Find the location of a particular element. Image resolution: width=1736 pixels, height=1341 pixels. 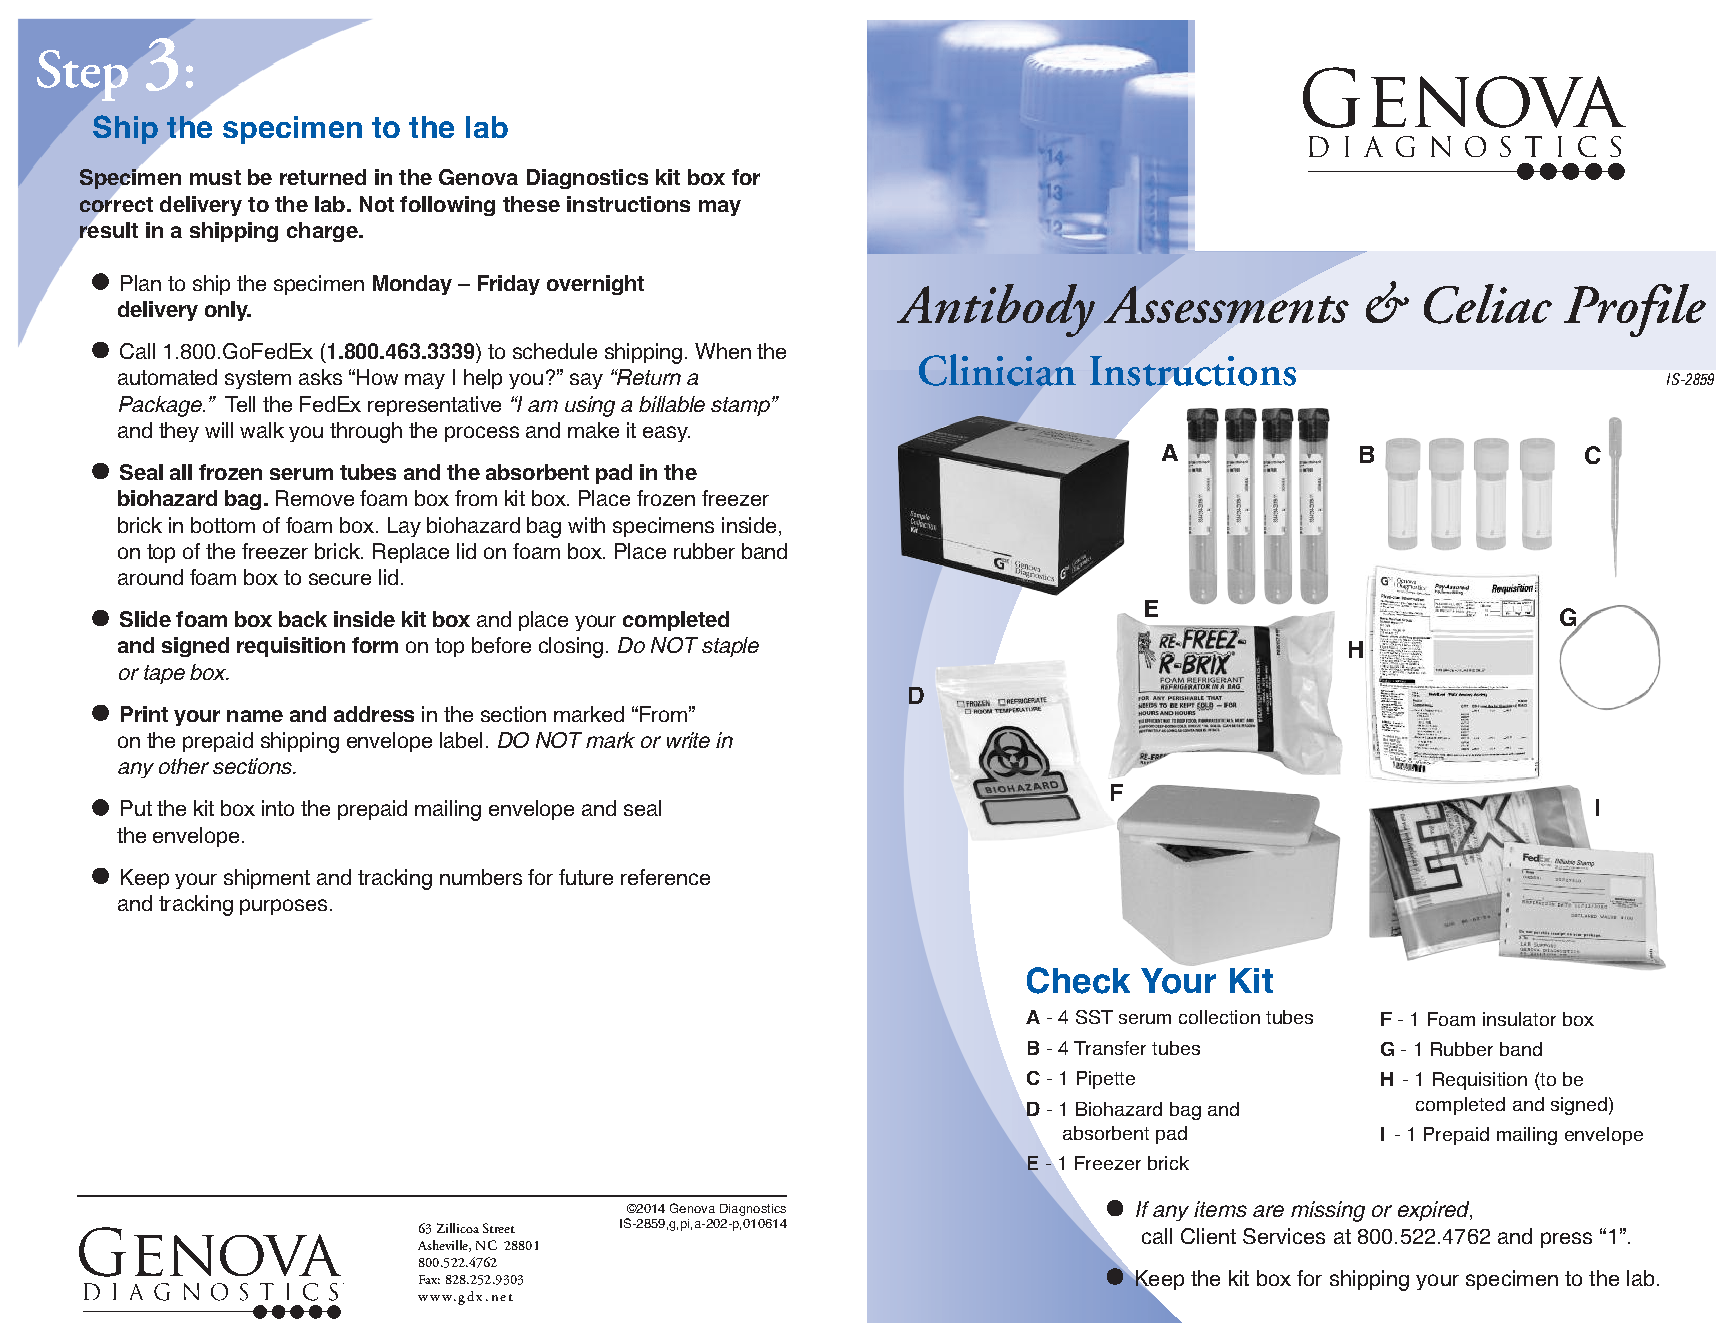

insulator is located at coordinates (1519, 1019).
